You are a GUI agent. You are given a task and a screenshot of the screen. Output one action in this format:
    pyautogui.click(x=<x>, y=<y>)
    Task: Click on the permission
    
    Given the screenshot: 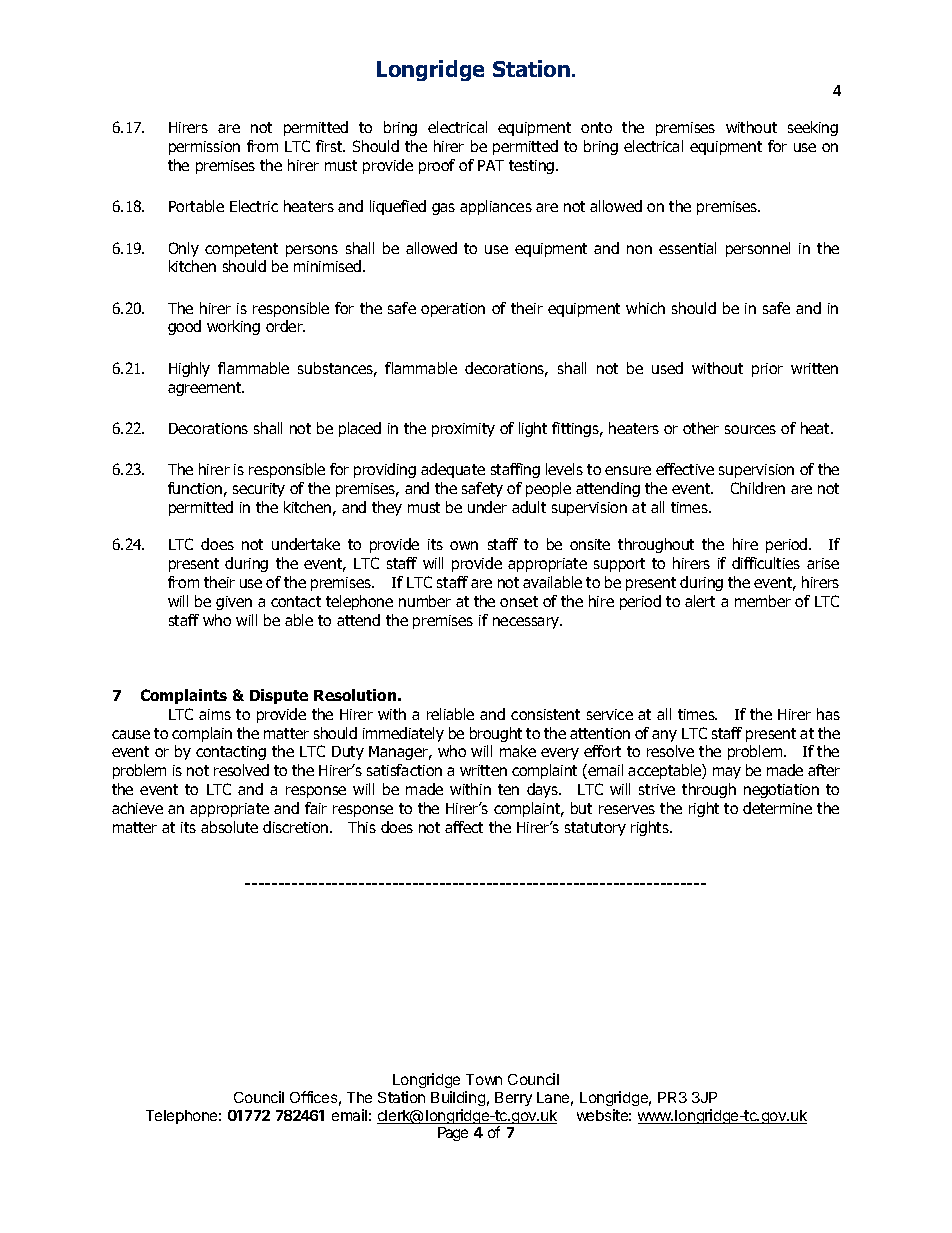 What is the action you would take?
    pyautogui.click(x=204, y=148)
